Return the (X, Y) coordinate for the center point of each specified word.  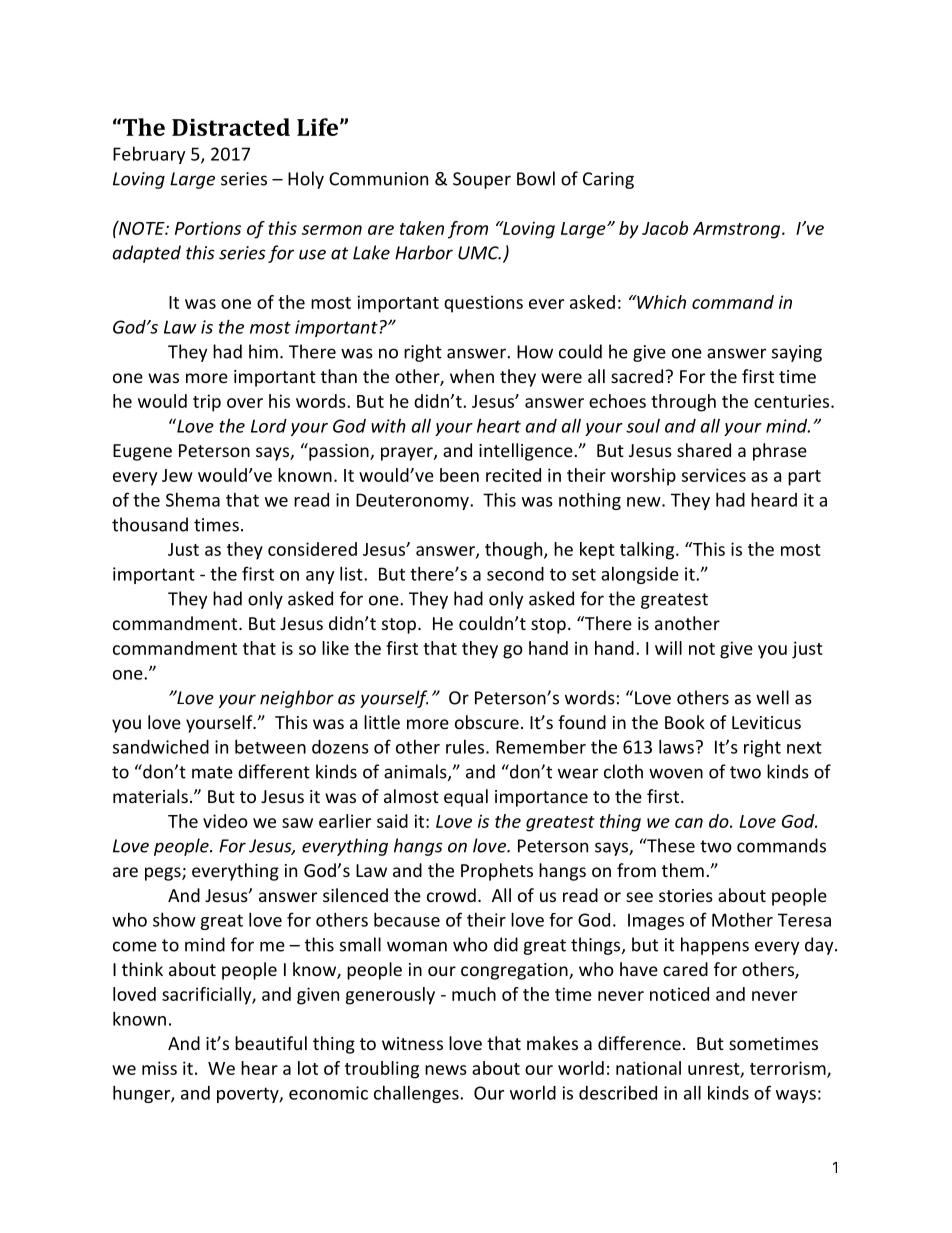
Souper (482, 180)
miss (159, 1068)
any (320, 577)
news (446, 1070)
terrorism (789, 1069)
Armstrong (738, 230)
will (668, 648)
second (515, 574)
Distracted (231, 127)
